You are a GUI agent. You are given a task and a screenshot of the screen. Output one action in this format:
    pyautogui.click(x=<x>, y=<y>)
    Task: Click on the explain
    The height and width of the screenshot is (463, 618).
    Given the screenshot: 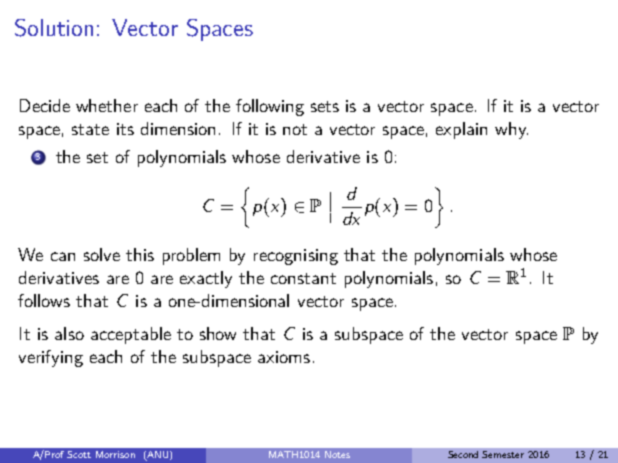 What is the action you would take?
    pyautogui.click(x=461, y=130)
